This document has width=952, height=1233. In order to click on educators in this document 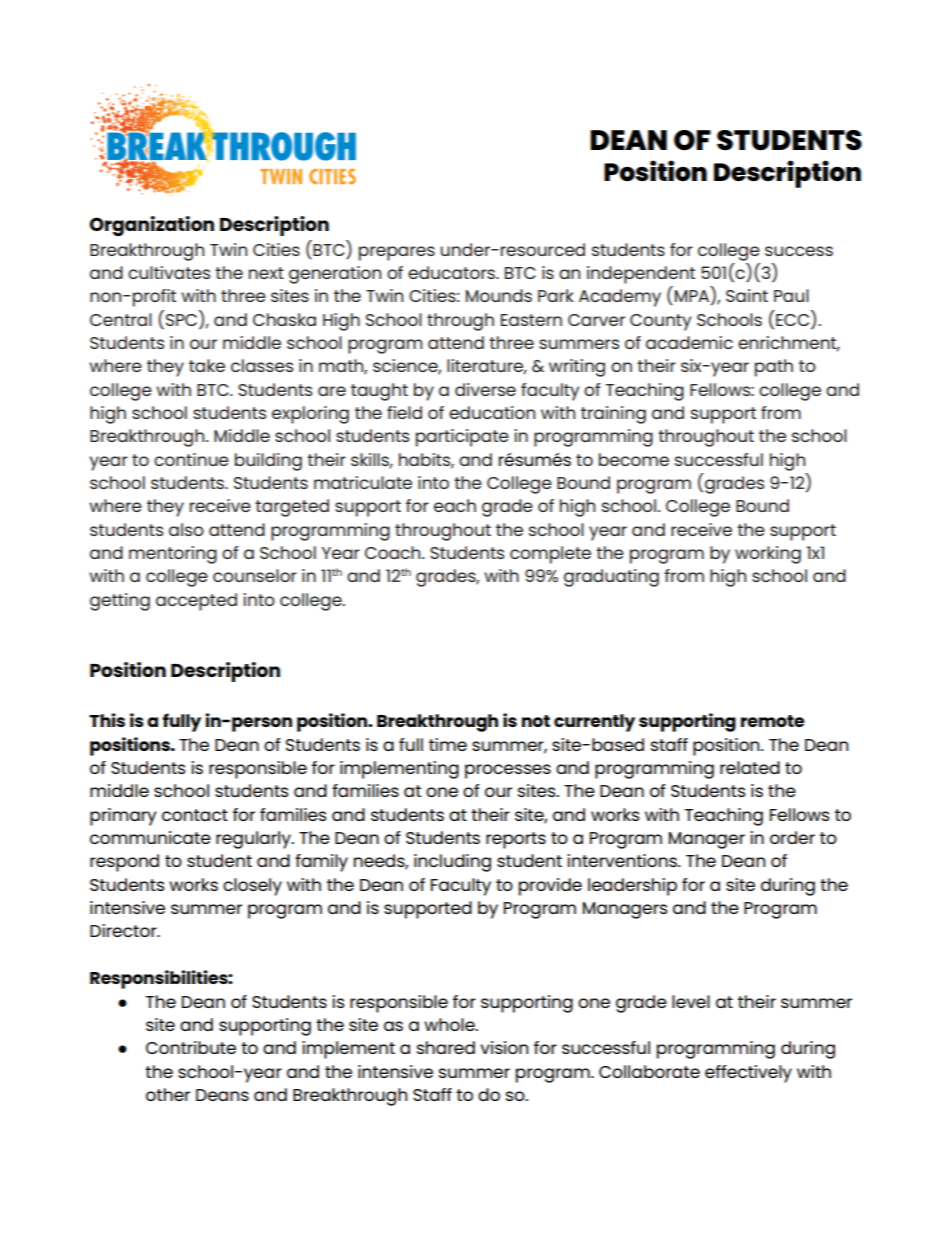, I will do `click(452, 272)`.
